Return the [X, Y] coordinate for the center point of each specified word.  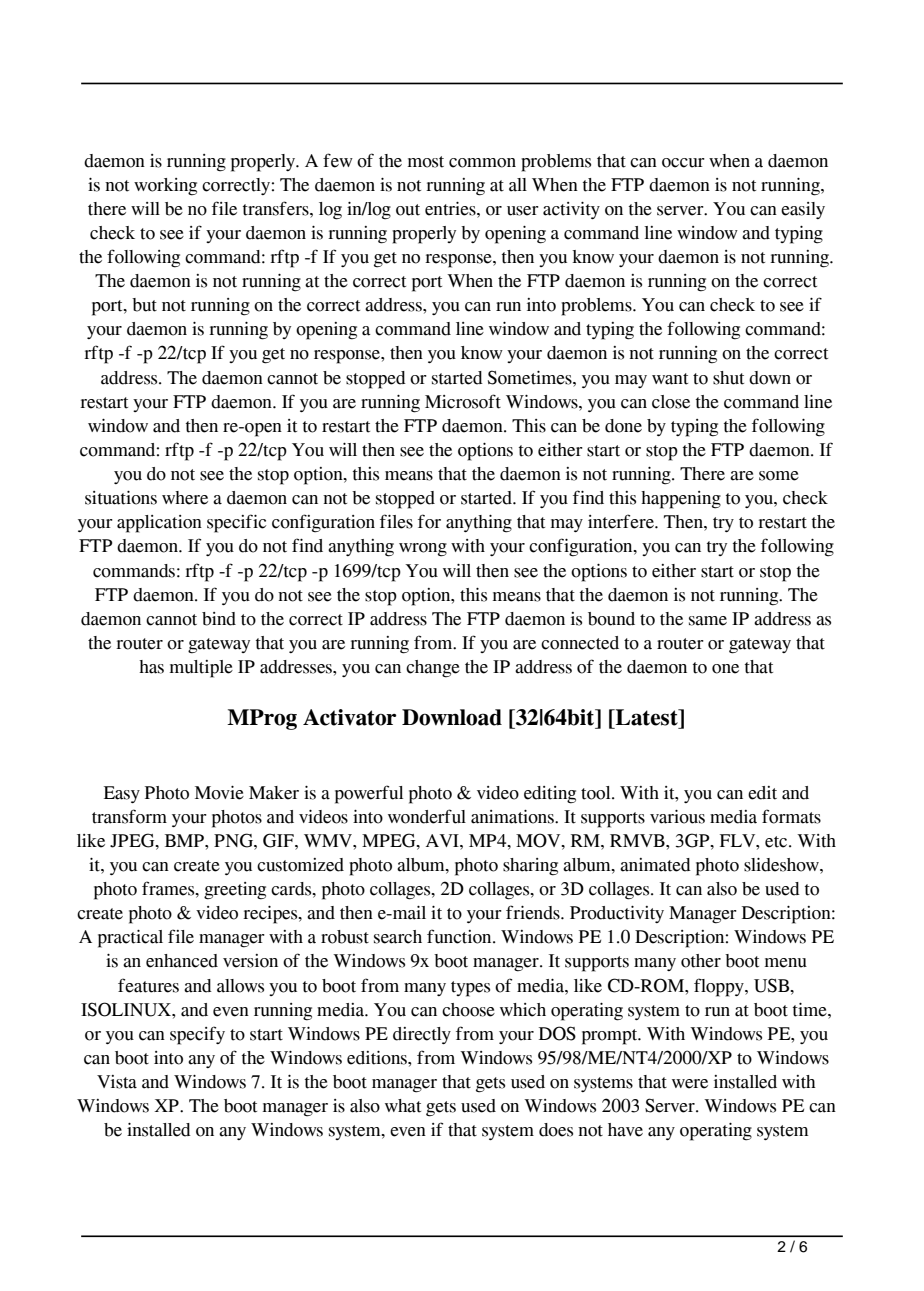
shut [728, 378]
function [460, 936]
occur [683, 163]
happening [681, 500]
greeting [235, 891]
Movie [219, 793]
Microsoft [463, 401]
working [165, 187]
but [144, 305]
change [433, 669]
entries [451, 209]
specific [236, 523]
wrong [423, 550]
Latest [647, 717]
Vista [117, 1082]
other [701, 961]
